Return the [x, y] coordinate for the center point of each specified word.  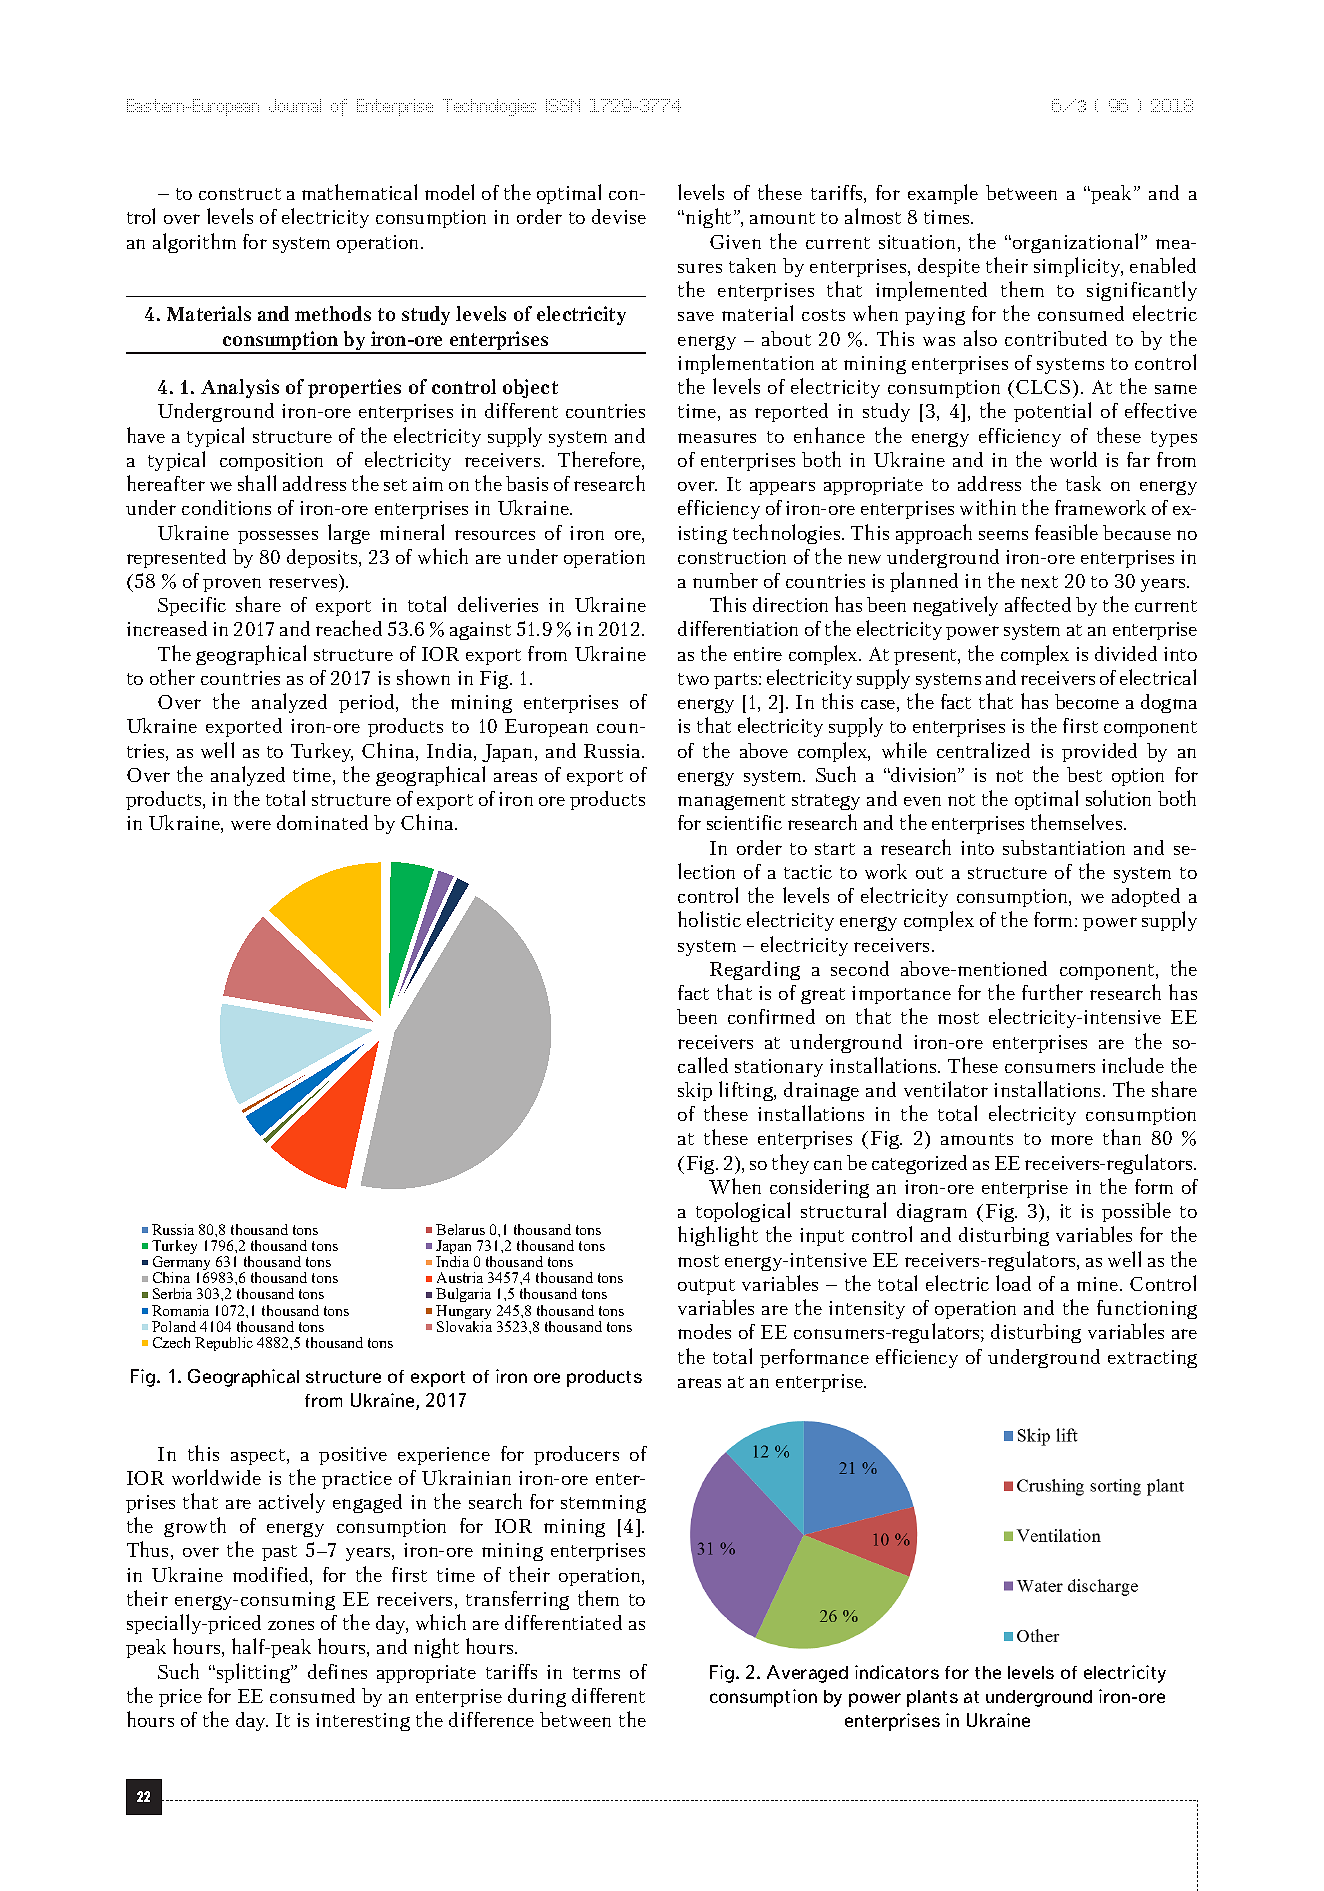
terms [596, 1673]
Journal [295, 105]
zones [291, 1625]
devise [619, 216]
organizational [1077, 243]
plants [932, 1698]
